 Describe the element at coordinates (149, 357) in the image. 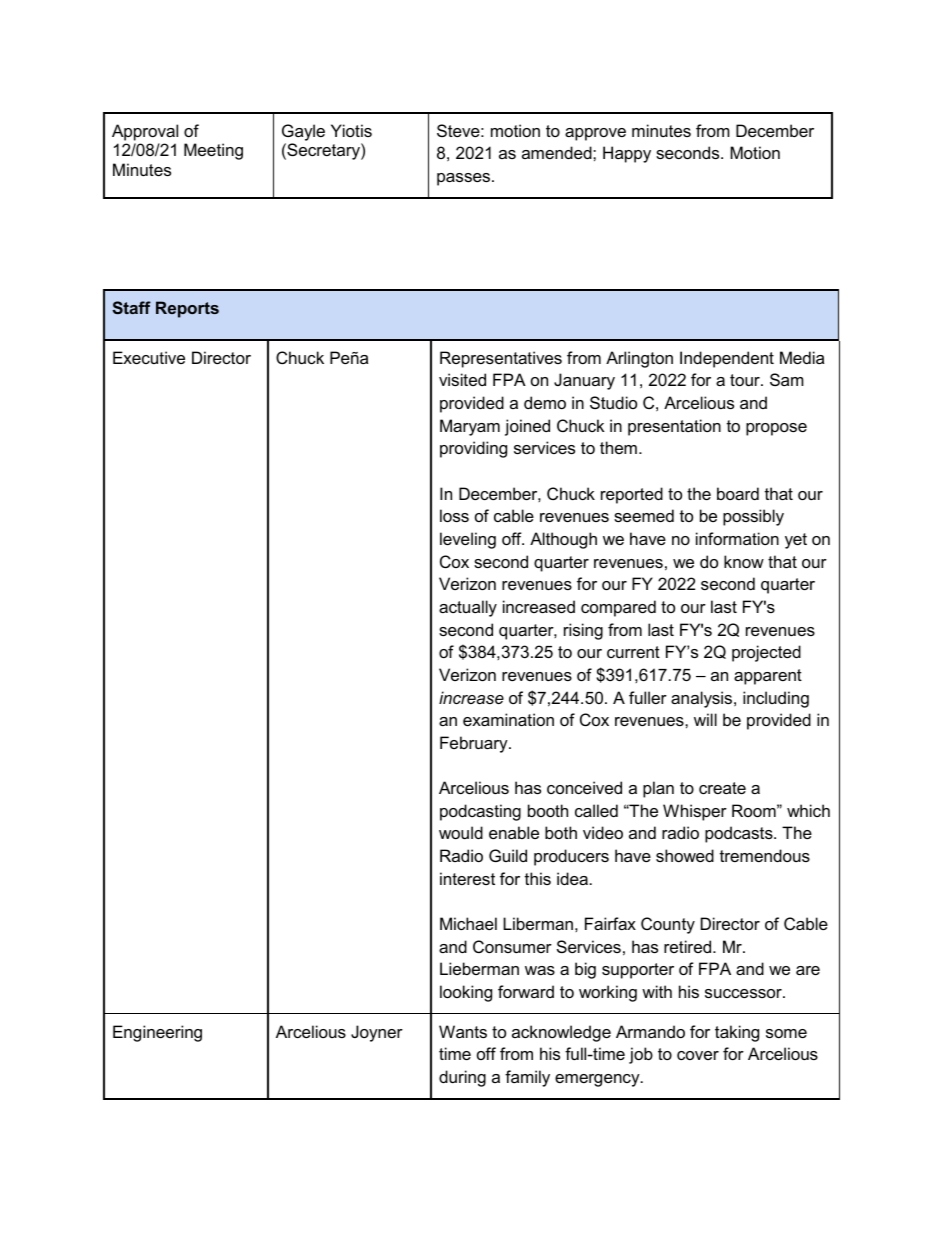

I see `Executive` at that location.
